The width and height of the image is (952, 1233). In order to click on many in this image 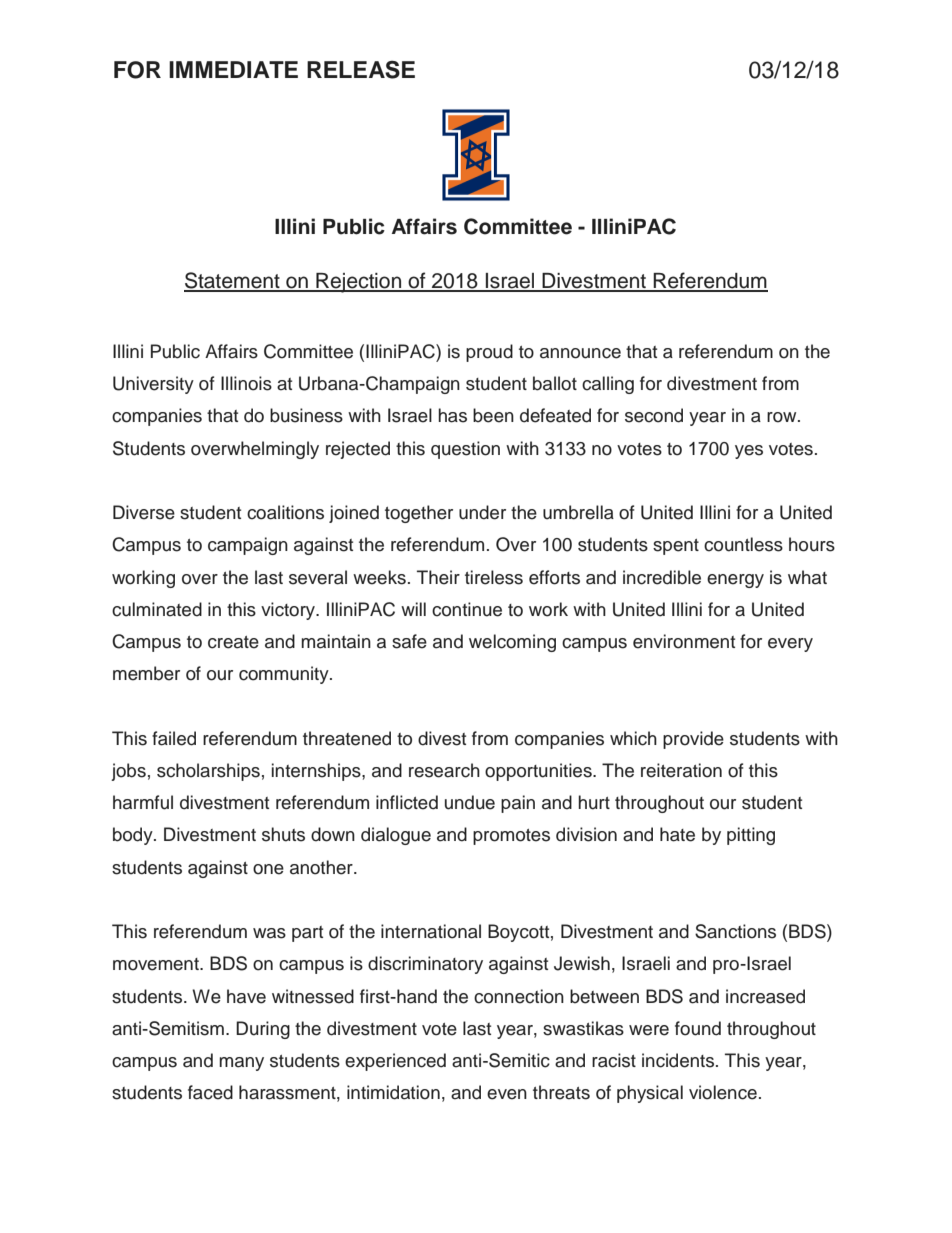, I will do `click(241, 1064)`.
